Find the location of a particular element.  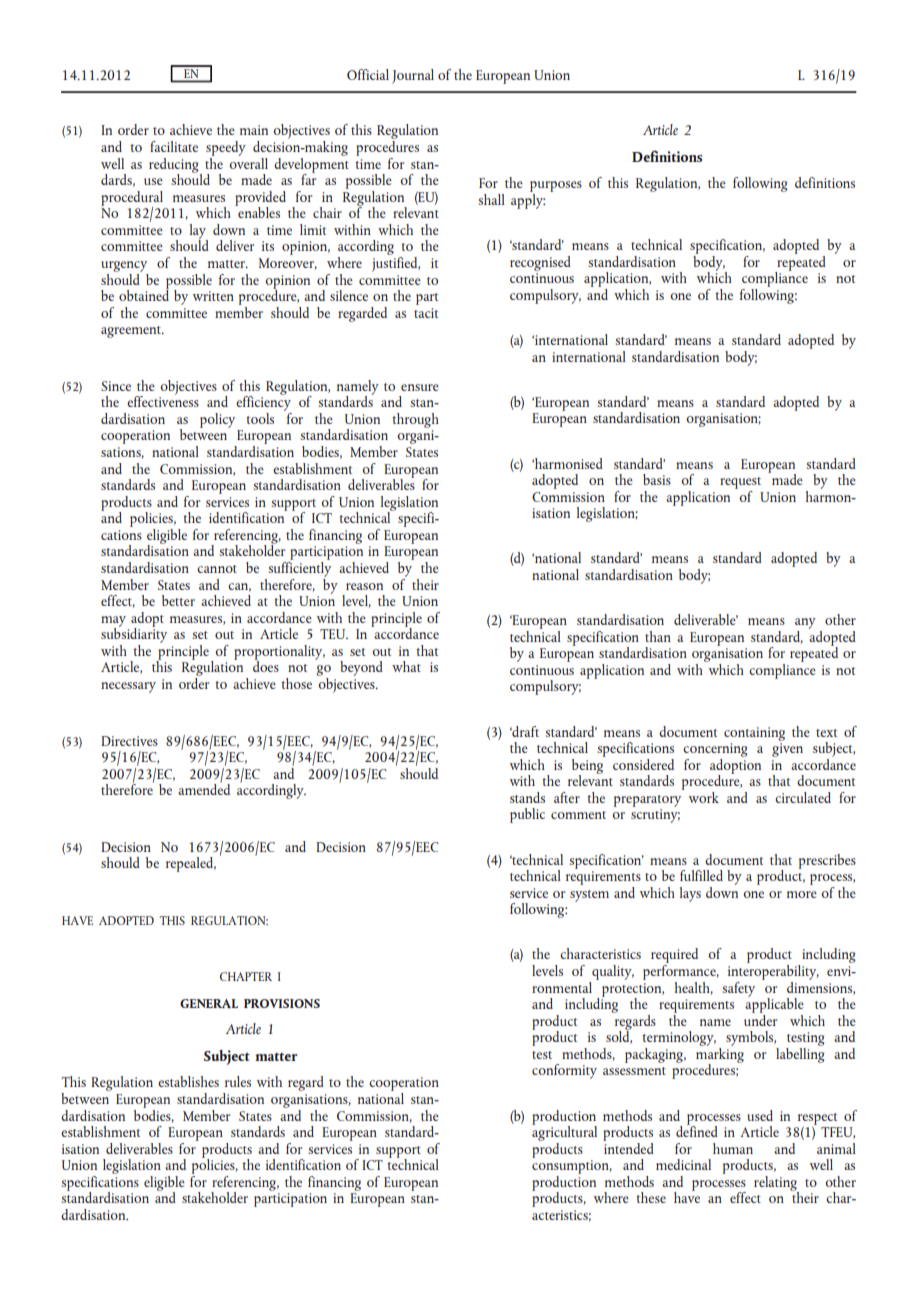

request is located at coordinates (740, 483).
